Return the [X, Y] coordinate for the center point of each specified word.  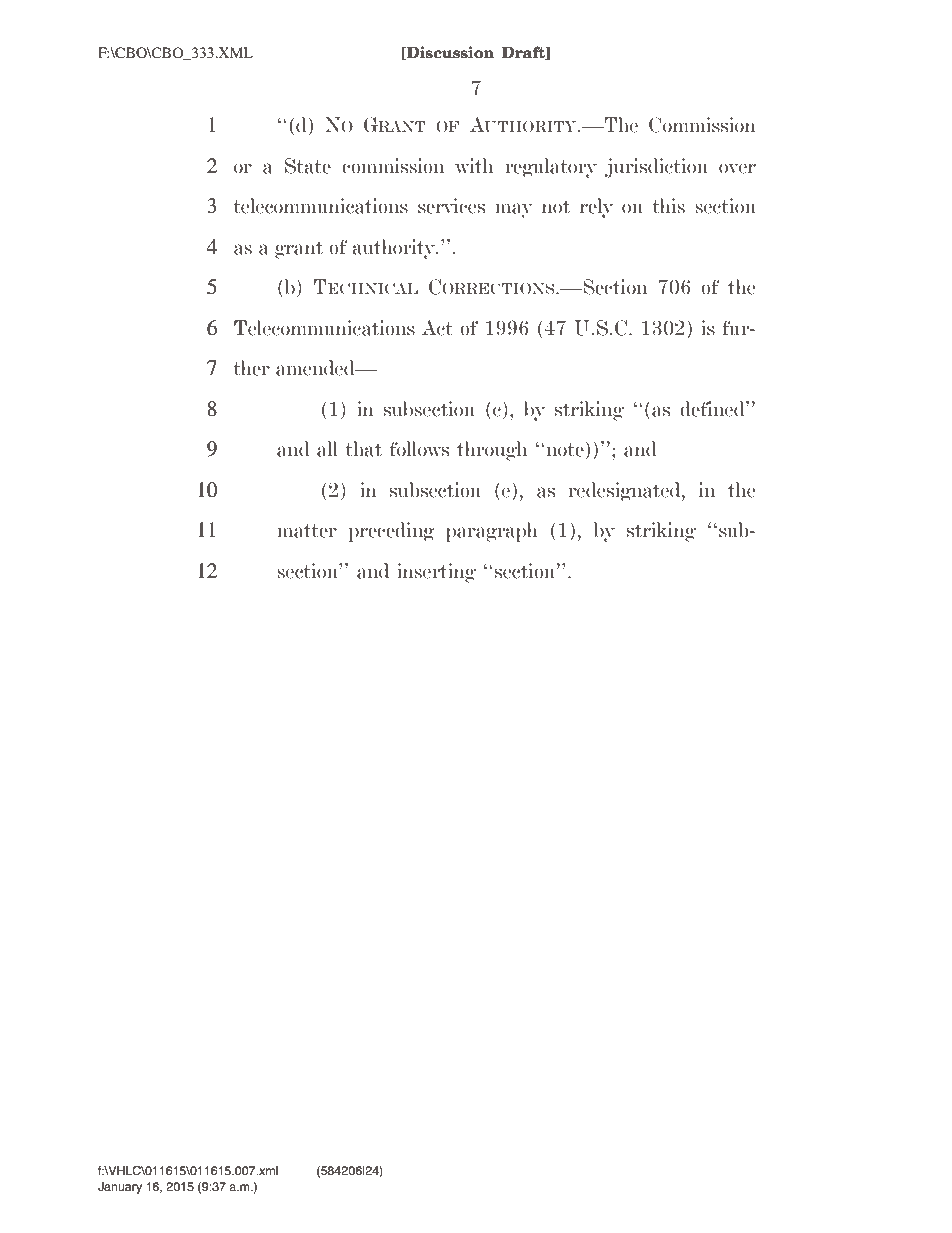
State [308, 166]
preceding [392, 532]
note [565, 449]
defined [713, 409]
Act [437, 328]
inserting [436, 573]
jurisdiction [656, 168]
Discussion [449, 53]
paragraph [492, 532]
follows [419, 449]
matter [307, 531]
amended [316, 368]
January [120, 1188]
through [492, 451]
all [327, 449]
